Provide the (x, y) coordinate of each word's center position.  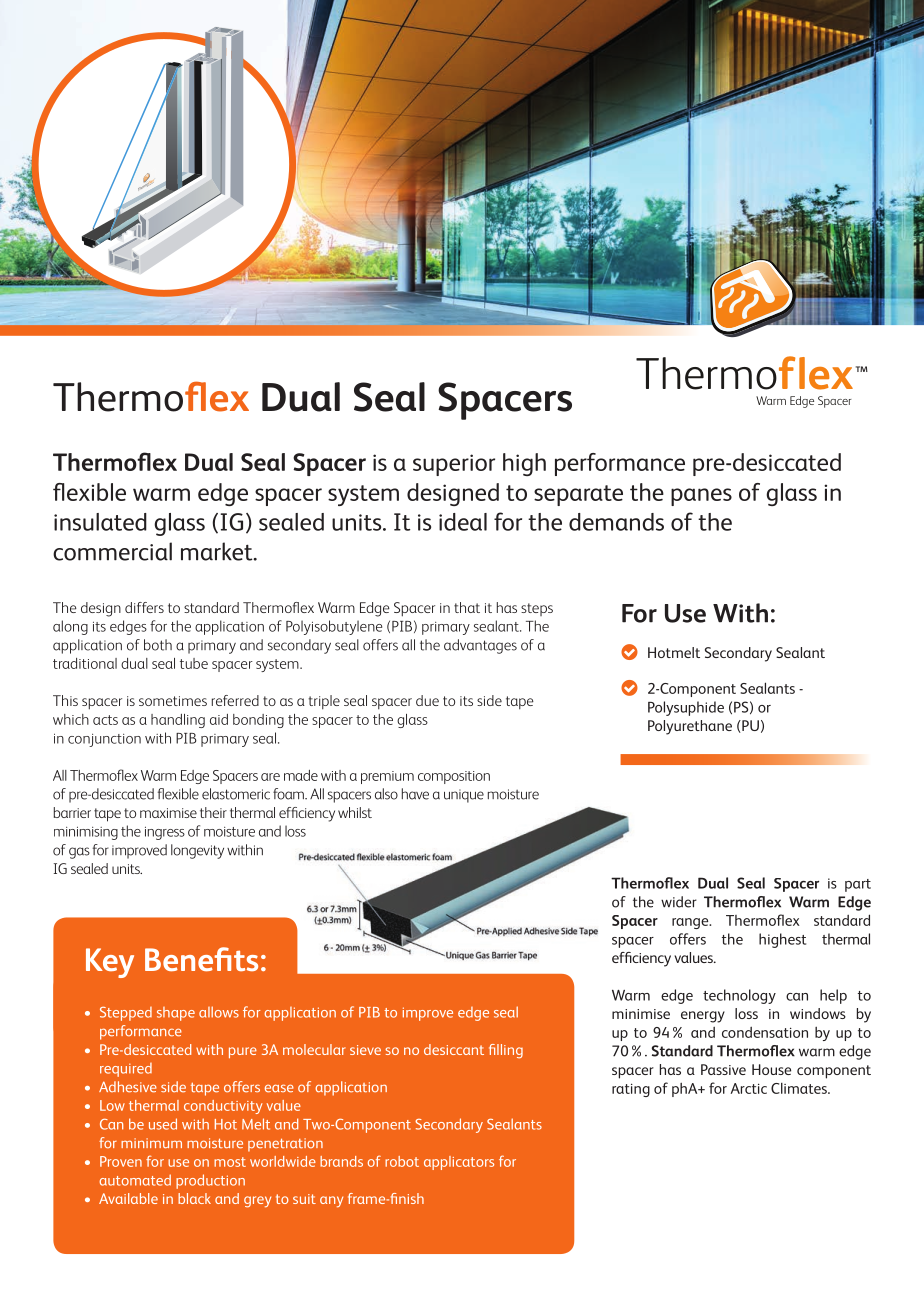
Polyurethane (690, 727)
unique (464, 796)
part (858, 885)
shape (176, 1014)
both (158, 645)
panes (701, 497)
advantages (480, 646)
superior (454, 465)
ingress (165, 833)
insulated (100, 522)
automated (135, 1180)
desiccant (454, 1049)
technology (739, 996)
